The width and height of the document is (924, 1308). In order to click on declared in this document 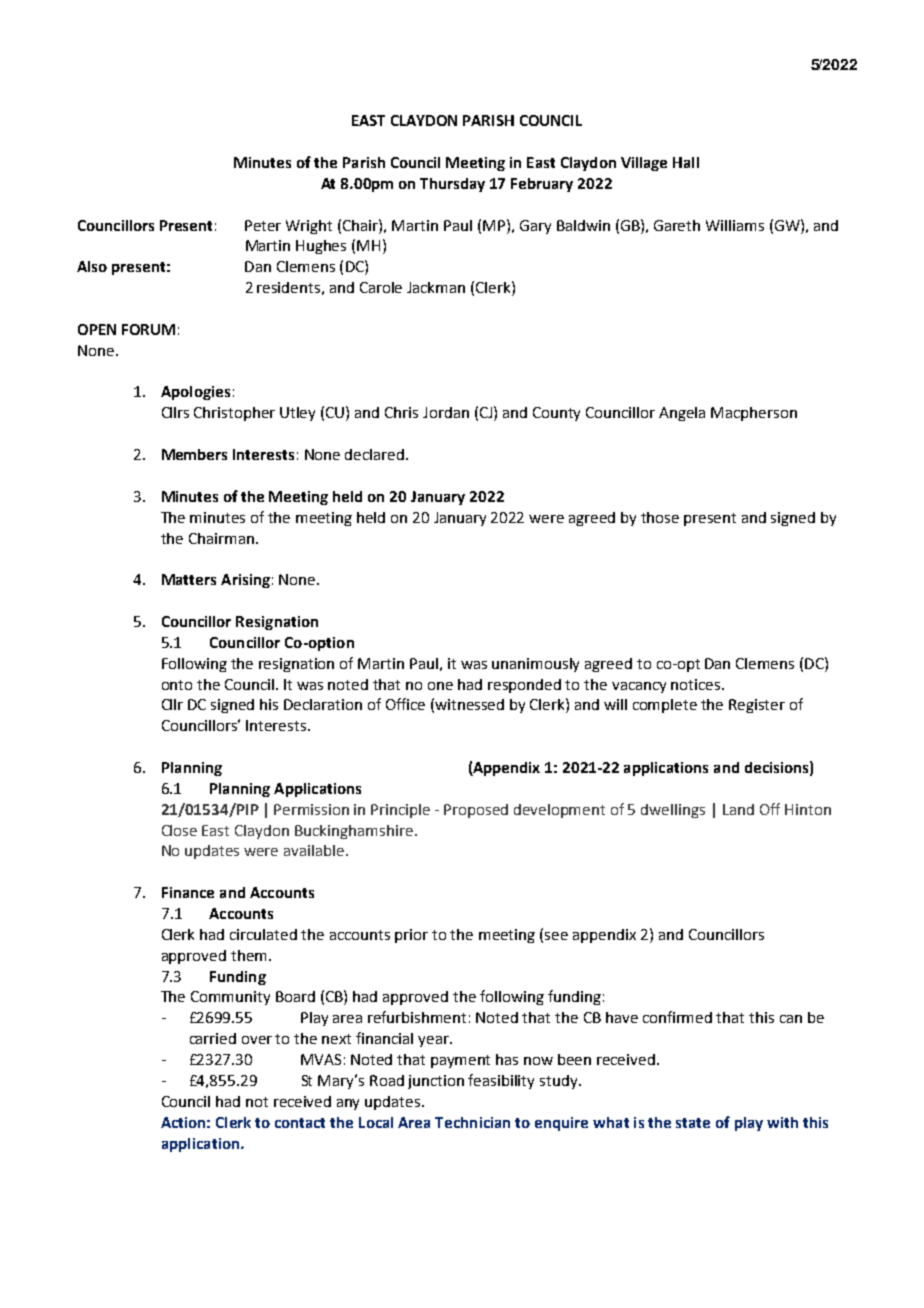, I will do `click(376, 454)`.
